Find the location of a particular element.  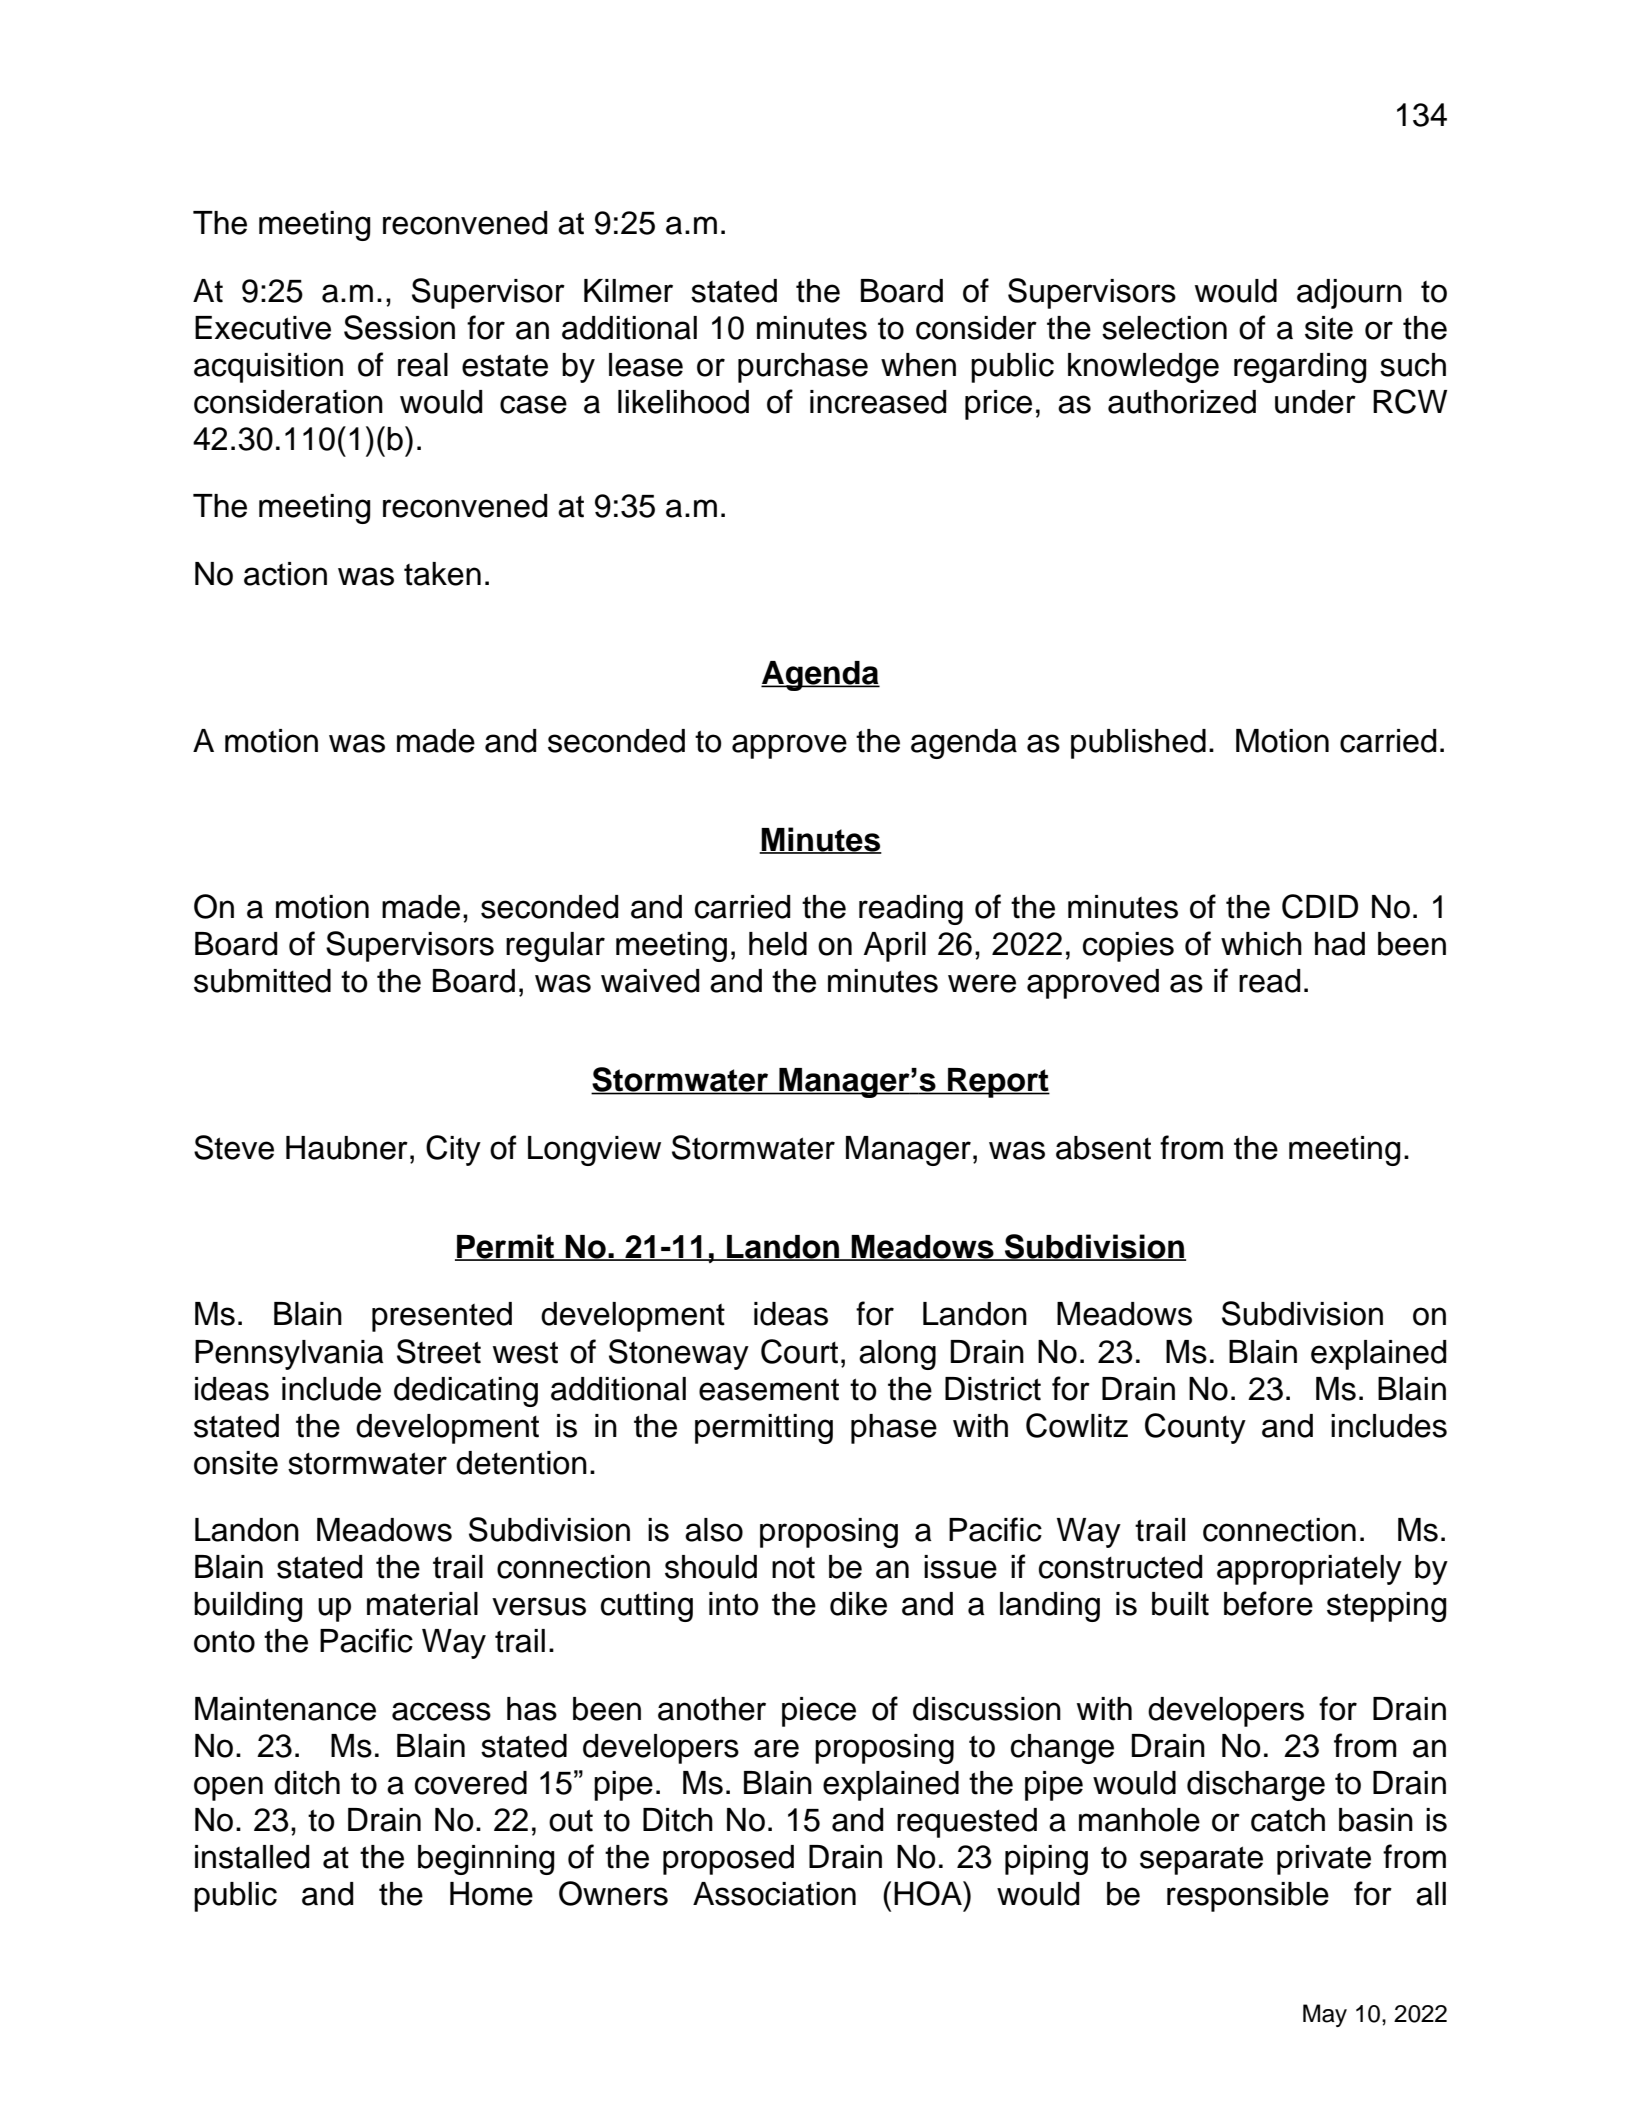

Session is located at coordinates (399, 327).
